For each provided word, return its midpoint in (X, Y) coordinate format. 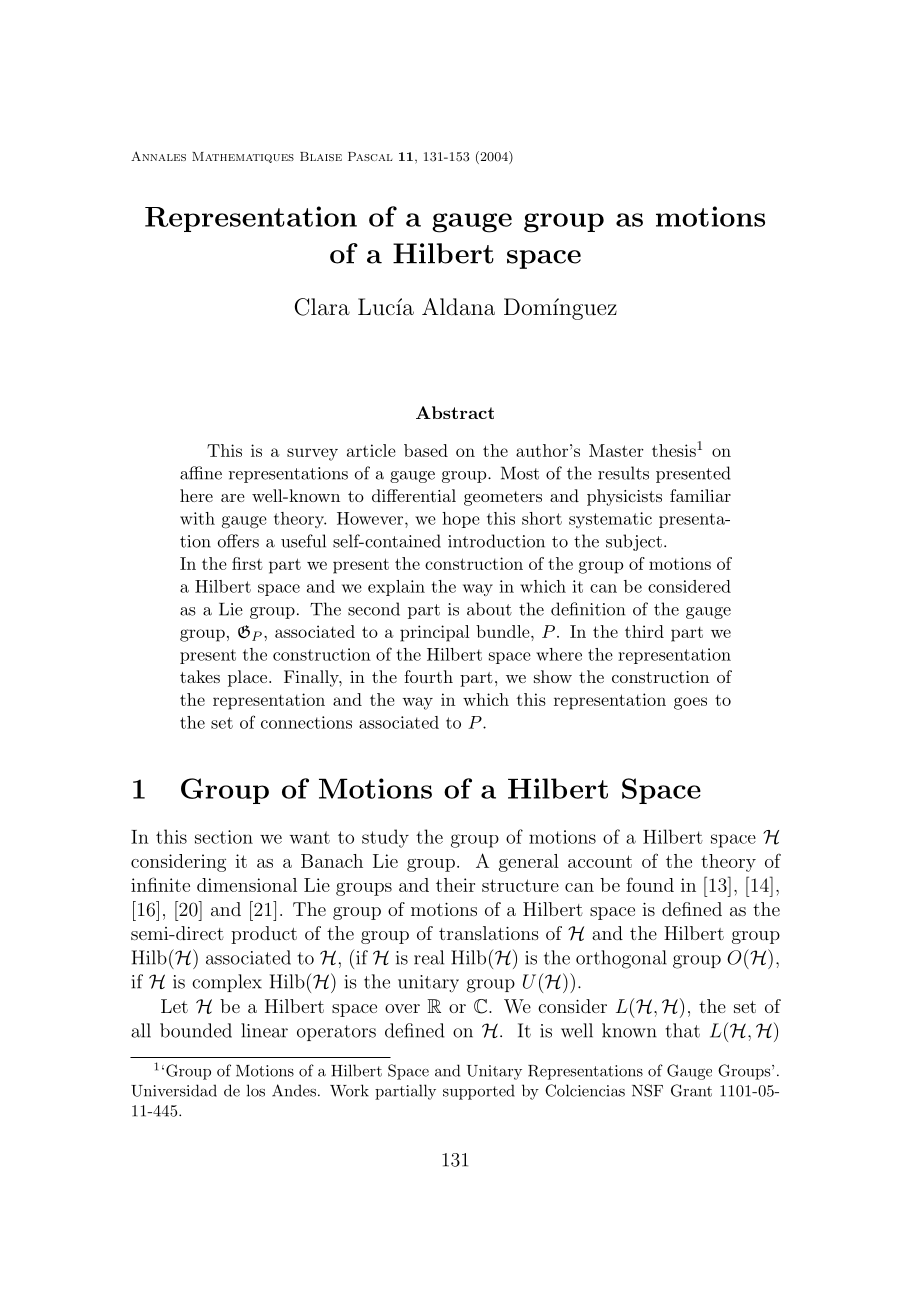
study (385, 838)
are (233, 498)
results (623, 473)
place (249, 678)
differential (414, 495)
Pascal (370, 156)
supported (479, 1092)
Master (616, 450)
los (256, 1090)
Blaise (321, 156)
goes (690, 703)
